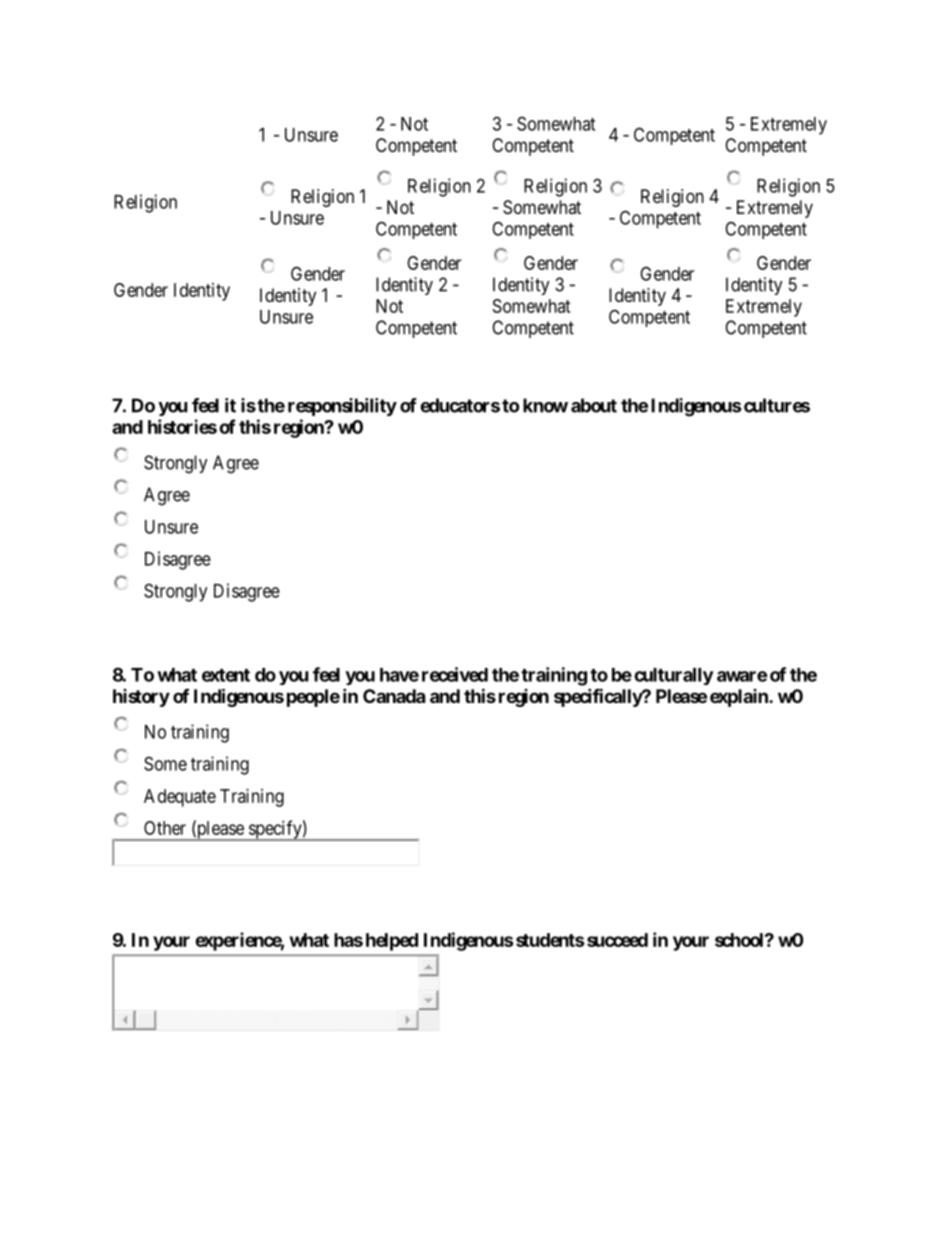 This image has width=952, height=1233. I want to click on responsibility, so click(342, 407).
